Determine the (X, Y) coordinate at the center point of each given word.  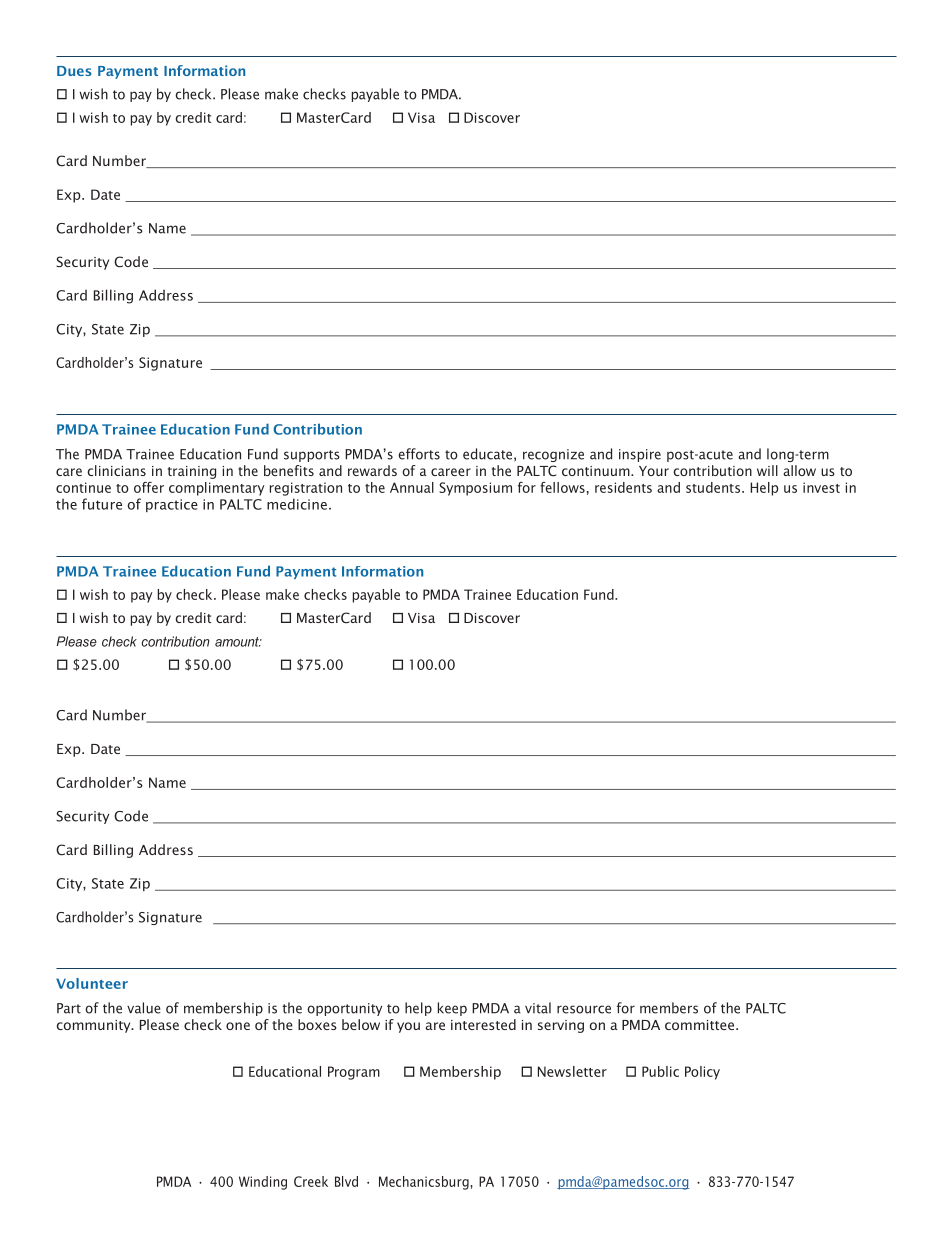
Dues (74, 71)
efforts (419, 454)
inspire (640, 455)
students (713, 487)
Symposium (475, 489)
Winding (263, 1183)
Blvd (346, 1181)
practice (172, 505)
